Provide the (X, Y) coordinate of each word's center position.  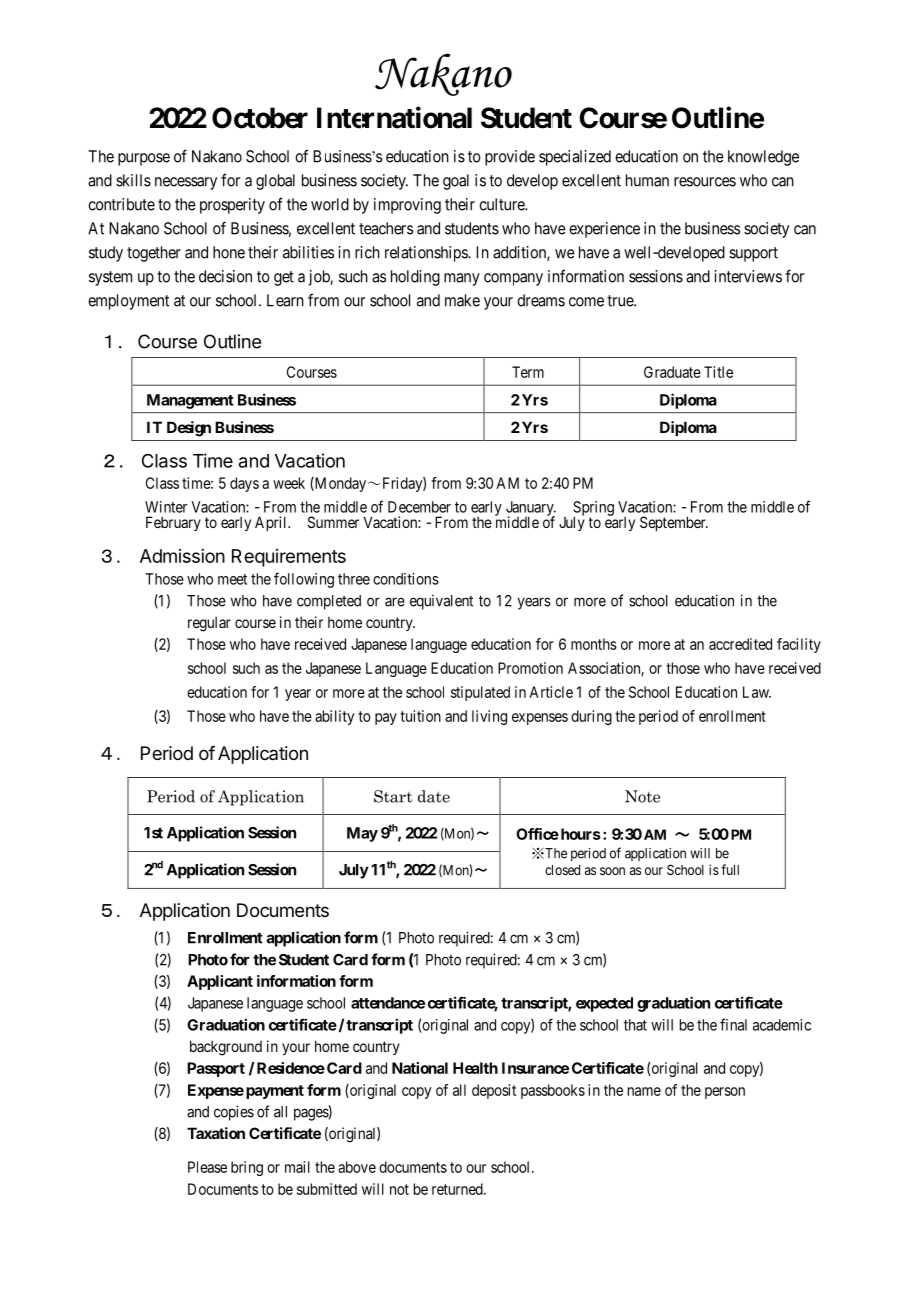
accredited (740, 644)
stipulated (480, 693)
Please (207, 1167)
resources (705, 182)
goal (456, 182)
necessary (186, 183)
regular (209, 624)
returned (458, 1189)
